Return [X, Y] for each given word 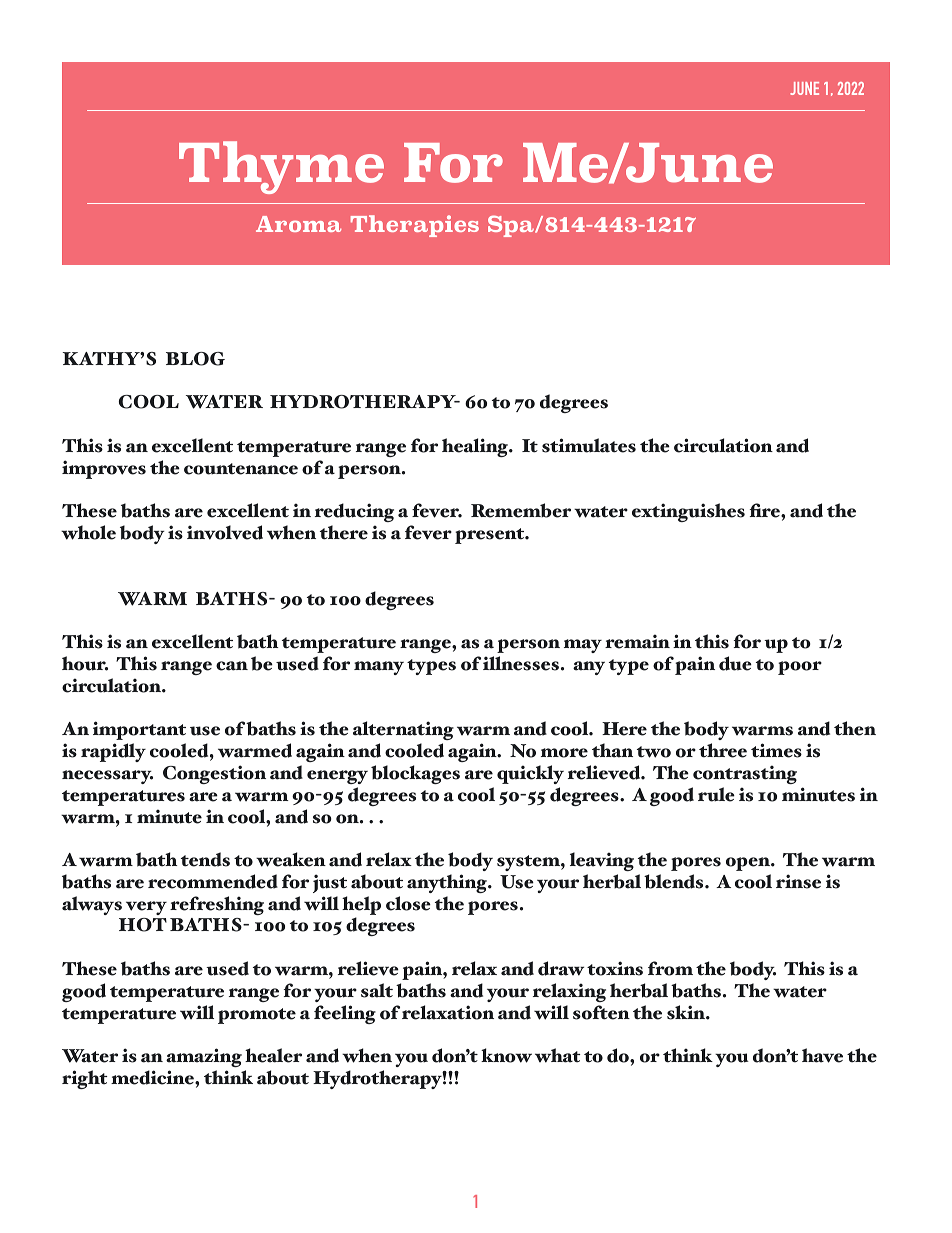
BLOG [195, 359]
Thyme [281, 167]
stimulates [589, 445]
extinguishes [688, 512]
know [506, 1055]
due [735, 663]
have [822, 1055]
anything [448, 883]
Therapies [415, 226]
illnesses [521, 663]
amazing [204, 1057]
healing [476, 447]
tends [205, 859]
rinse [798, 881]
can [232, 666]
